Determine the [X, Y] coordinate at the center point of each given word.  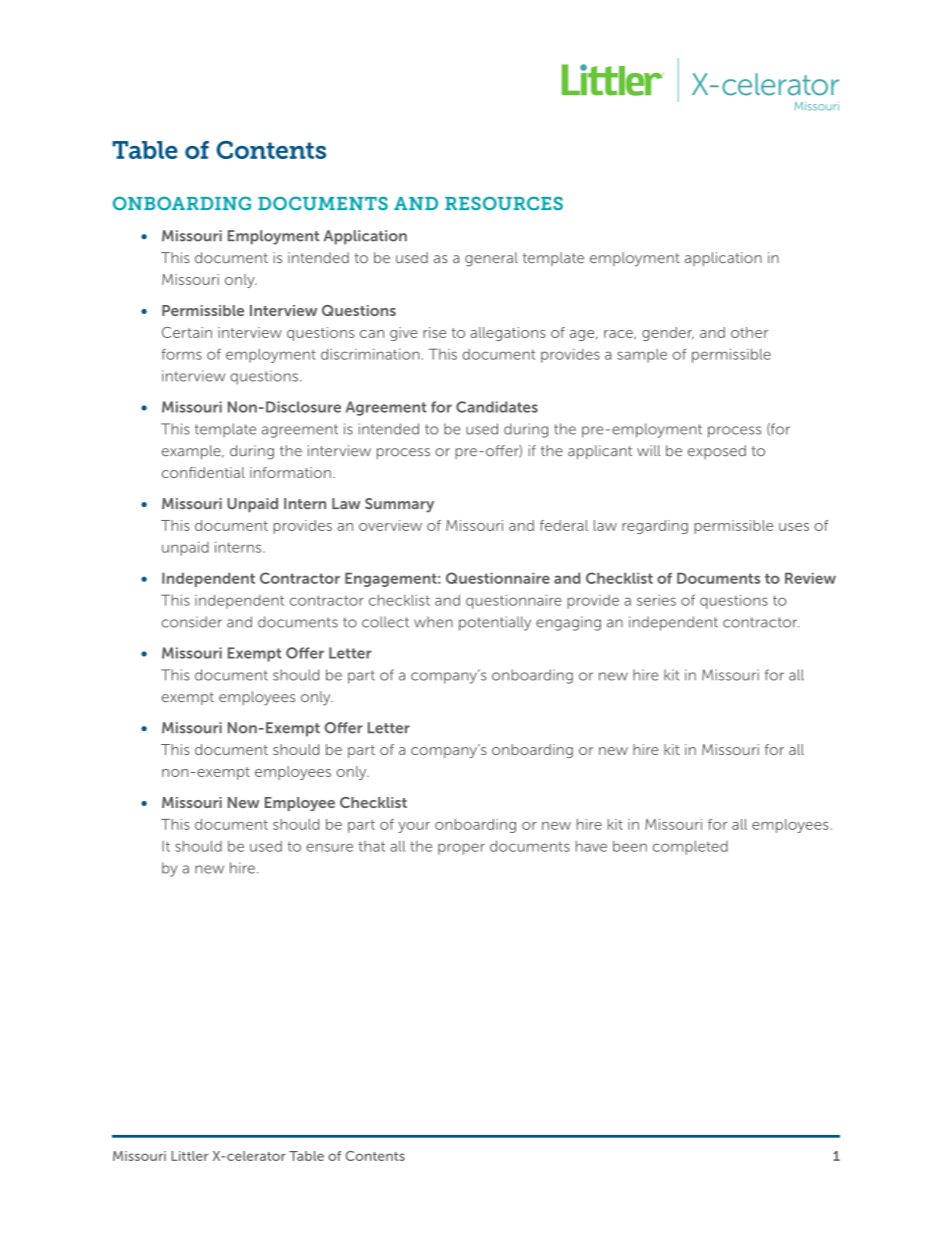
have [591, 846]
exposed [717, 452]
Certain [187, 332]
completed [690, 848]
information [290, 472]
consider [192, 622]
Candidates [497, 407]
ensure [329, 847]
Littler [190, 1156]
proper [461, 849]
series [656, 600]
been [630, 846]
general [491, 259]
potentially [495, 623]
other [749, 332]
